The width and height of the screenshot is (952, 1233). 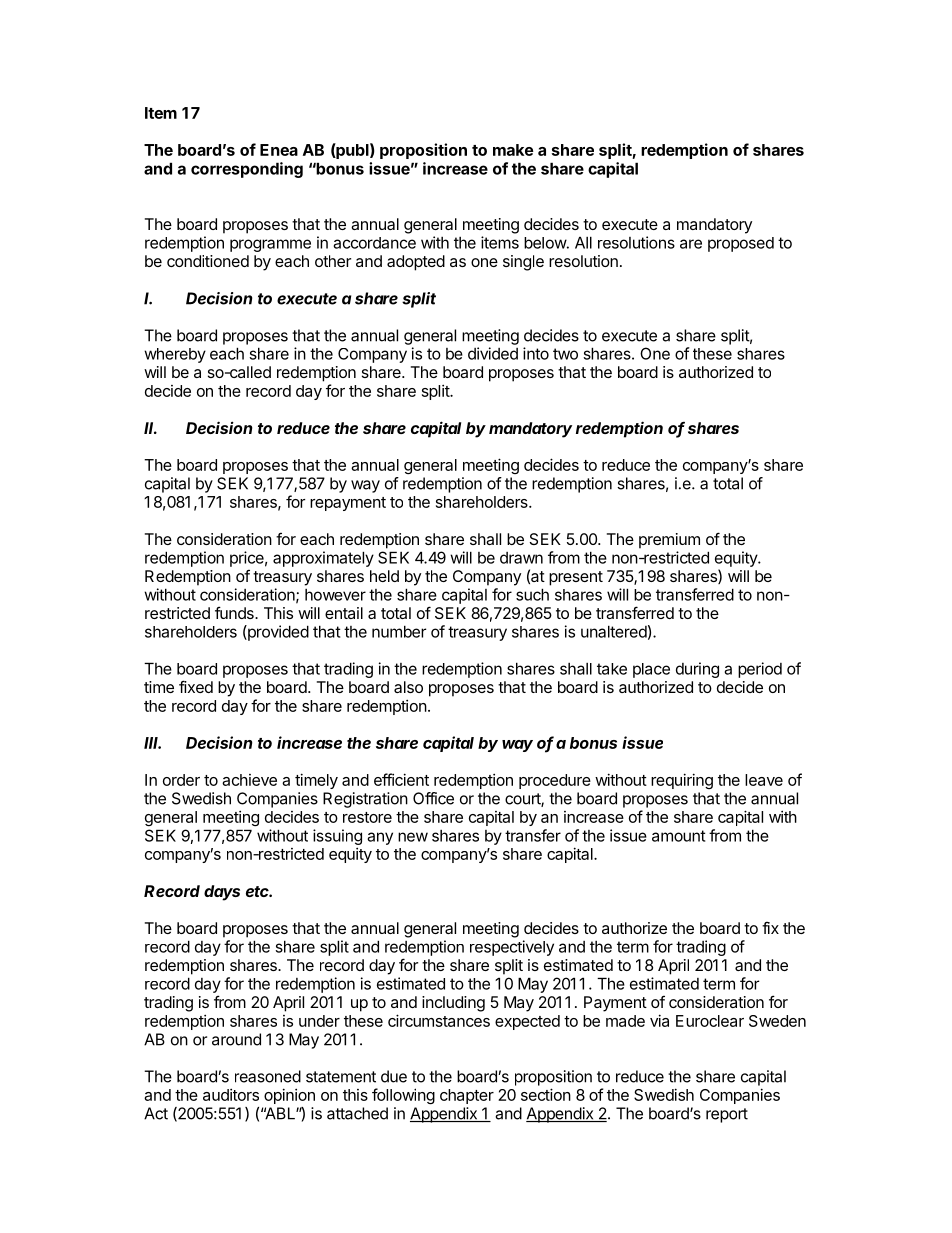 What do you see at coordinates (249, 780) in the screenshot?
I see `achieve` at bounding box center [249, 780].
